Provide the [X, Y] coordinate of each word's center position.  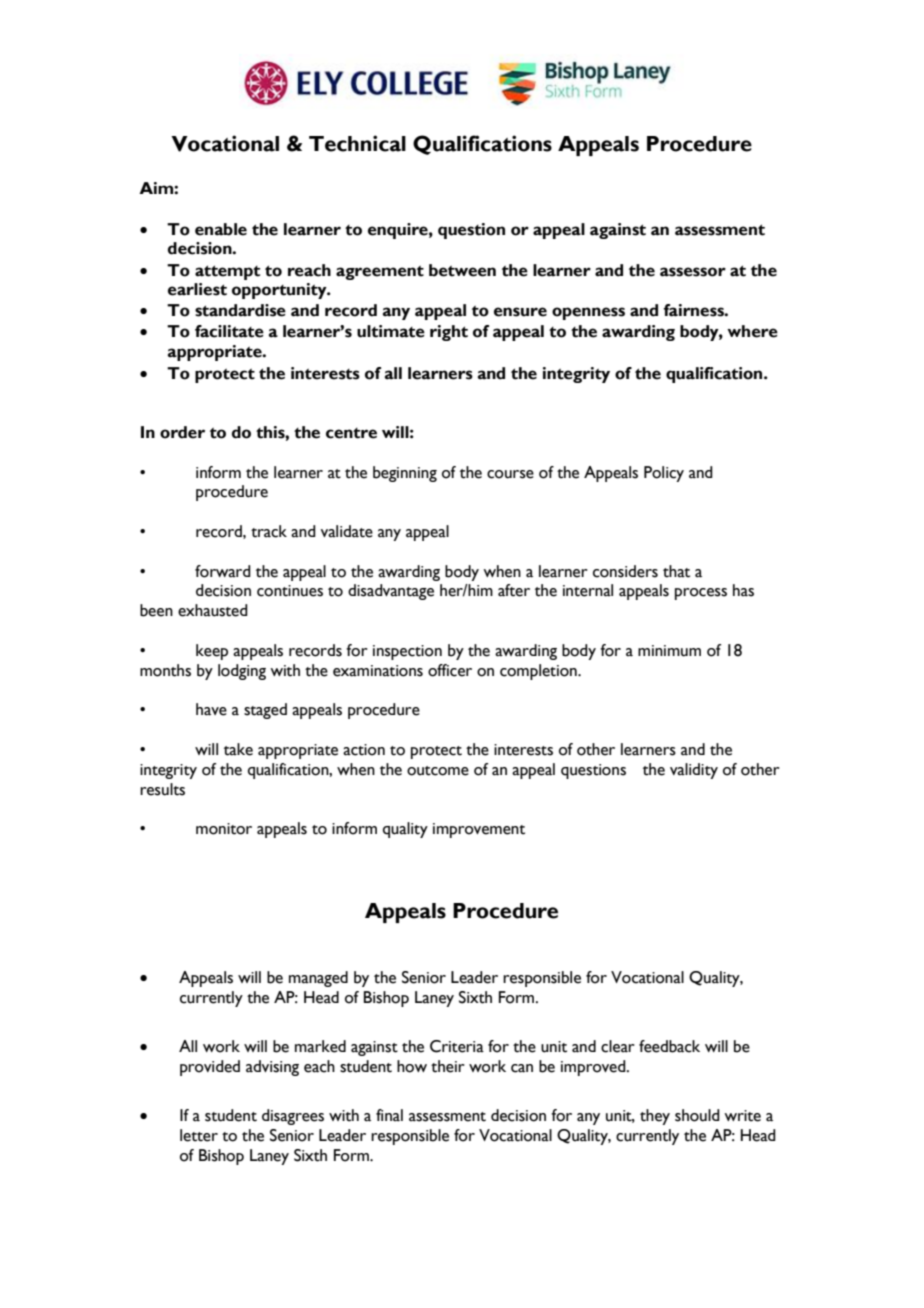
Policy [664, 474]
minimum [669, 651]
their [448, 1066]
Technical [357, 143]
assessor [693, 272]
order [182, 432]
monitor [224, 829]
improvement [479, 830]
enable [221, 229]
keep [212, 652]
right [449, 333]
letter [199, 1135]
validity [694, 771]
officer [450, 670]
